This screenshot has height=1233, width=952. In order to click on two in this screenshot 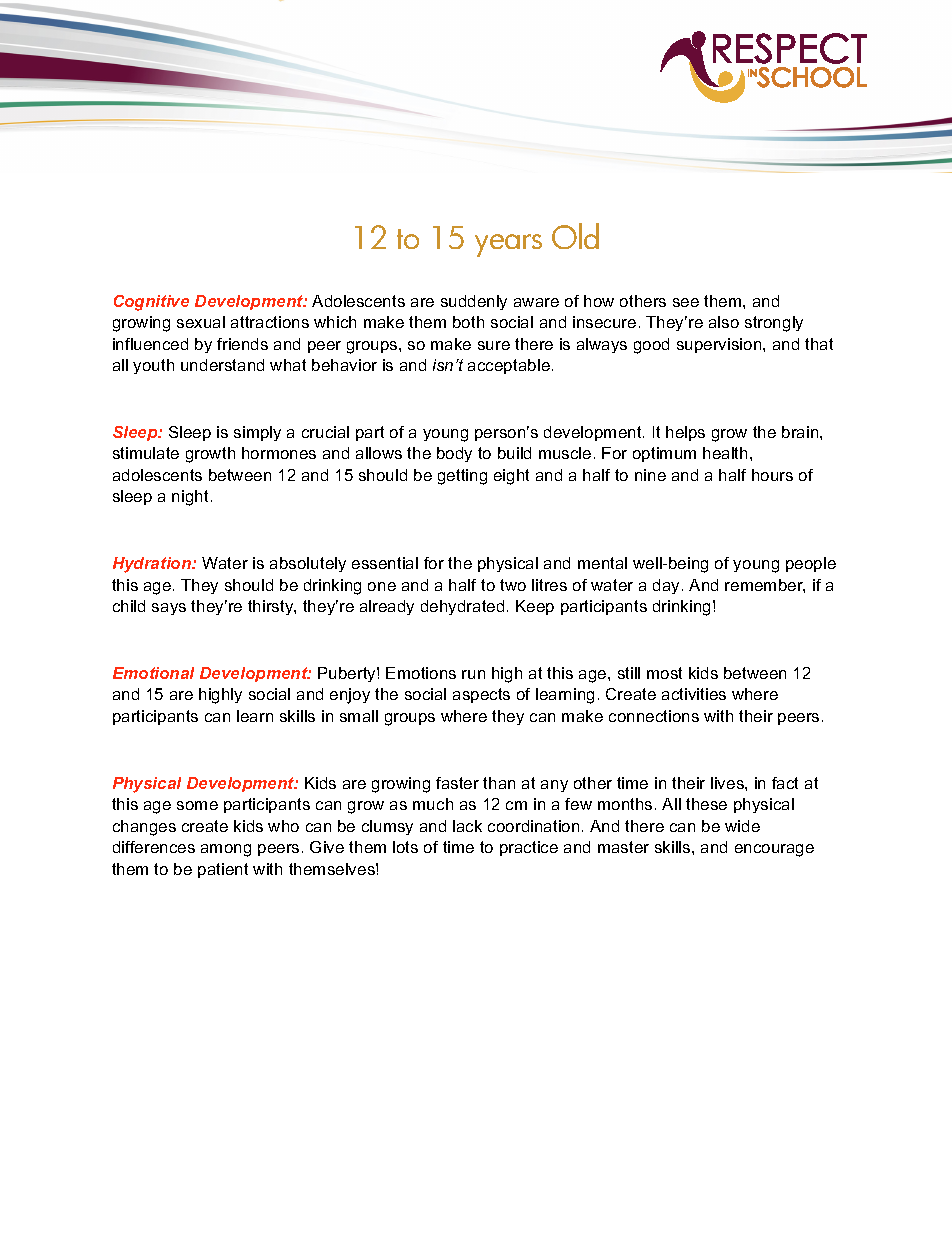, I will do `click(513, 585)`.
